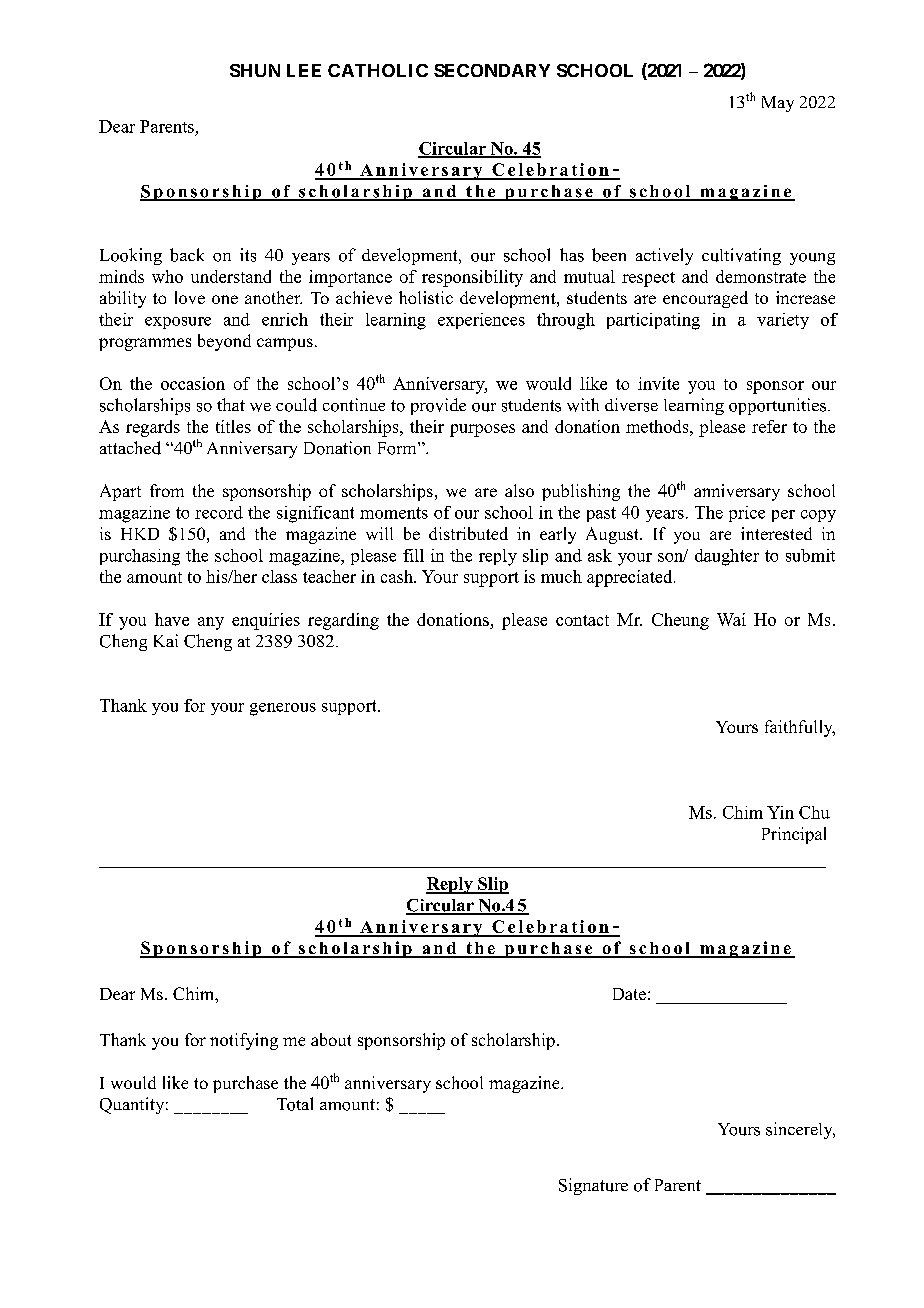  What do you see at coordinates (582, 620) in the screenshot?
I see `contact` at bounding box center [582, 620].
